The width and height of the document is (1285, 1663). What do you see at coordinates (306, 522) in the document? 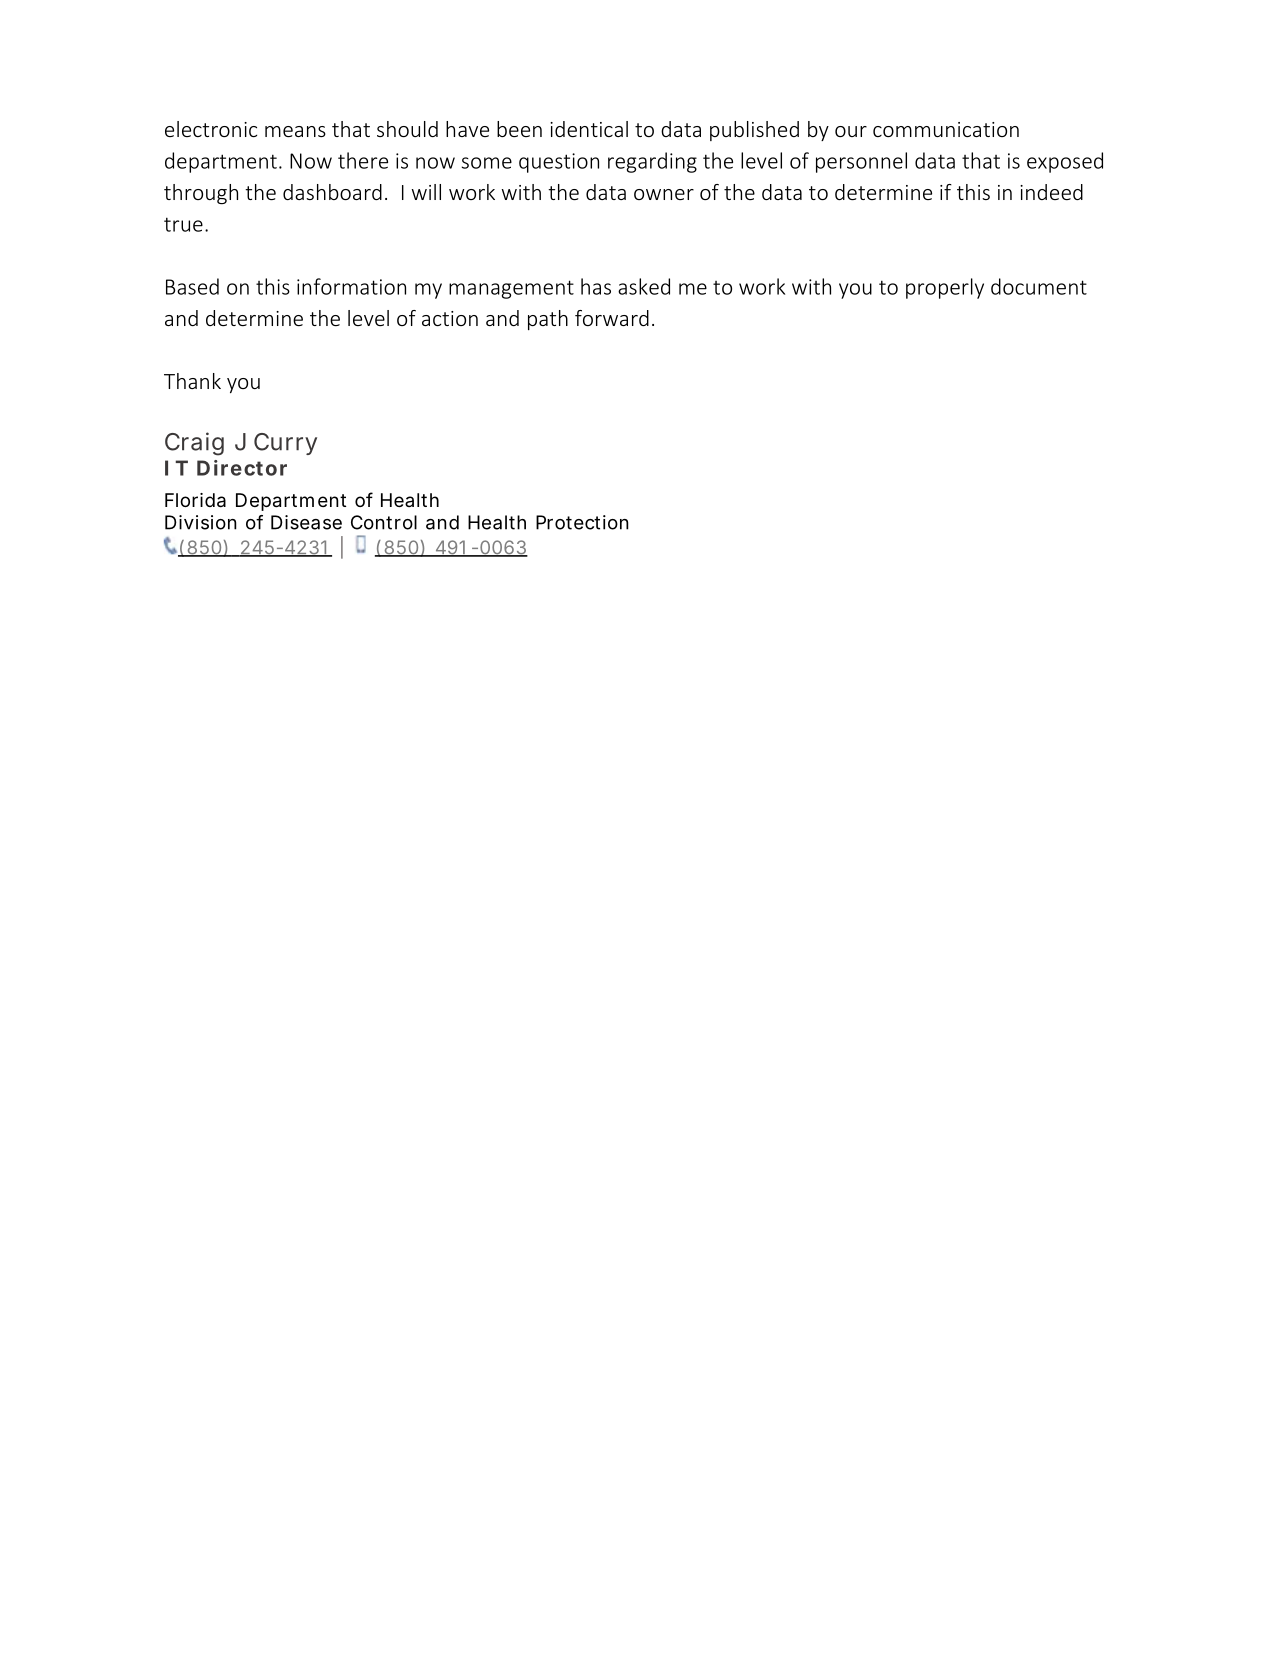
I see `Disease` at bounding box center [306, 522].
